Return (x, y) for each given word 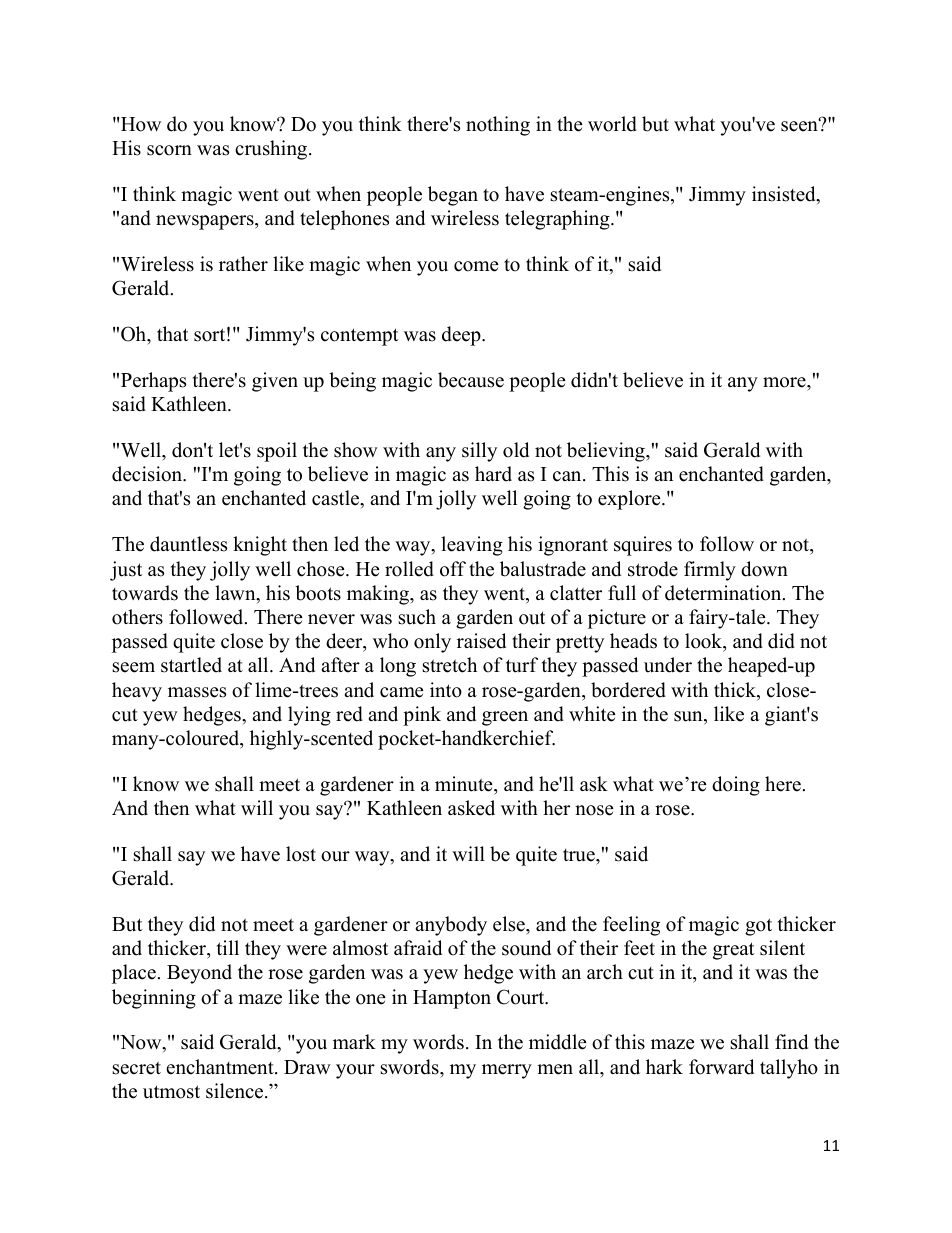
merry (507, 1071)
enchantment (221, 1067)
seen (800, 125)
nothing (498, 126)
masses (197, 692)
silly (479, 452)
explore (630, 500)
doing (736, 786)
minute (465, 784)
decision (148, 474)
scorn (169, 150)
